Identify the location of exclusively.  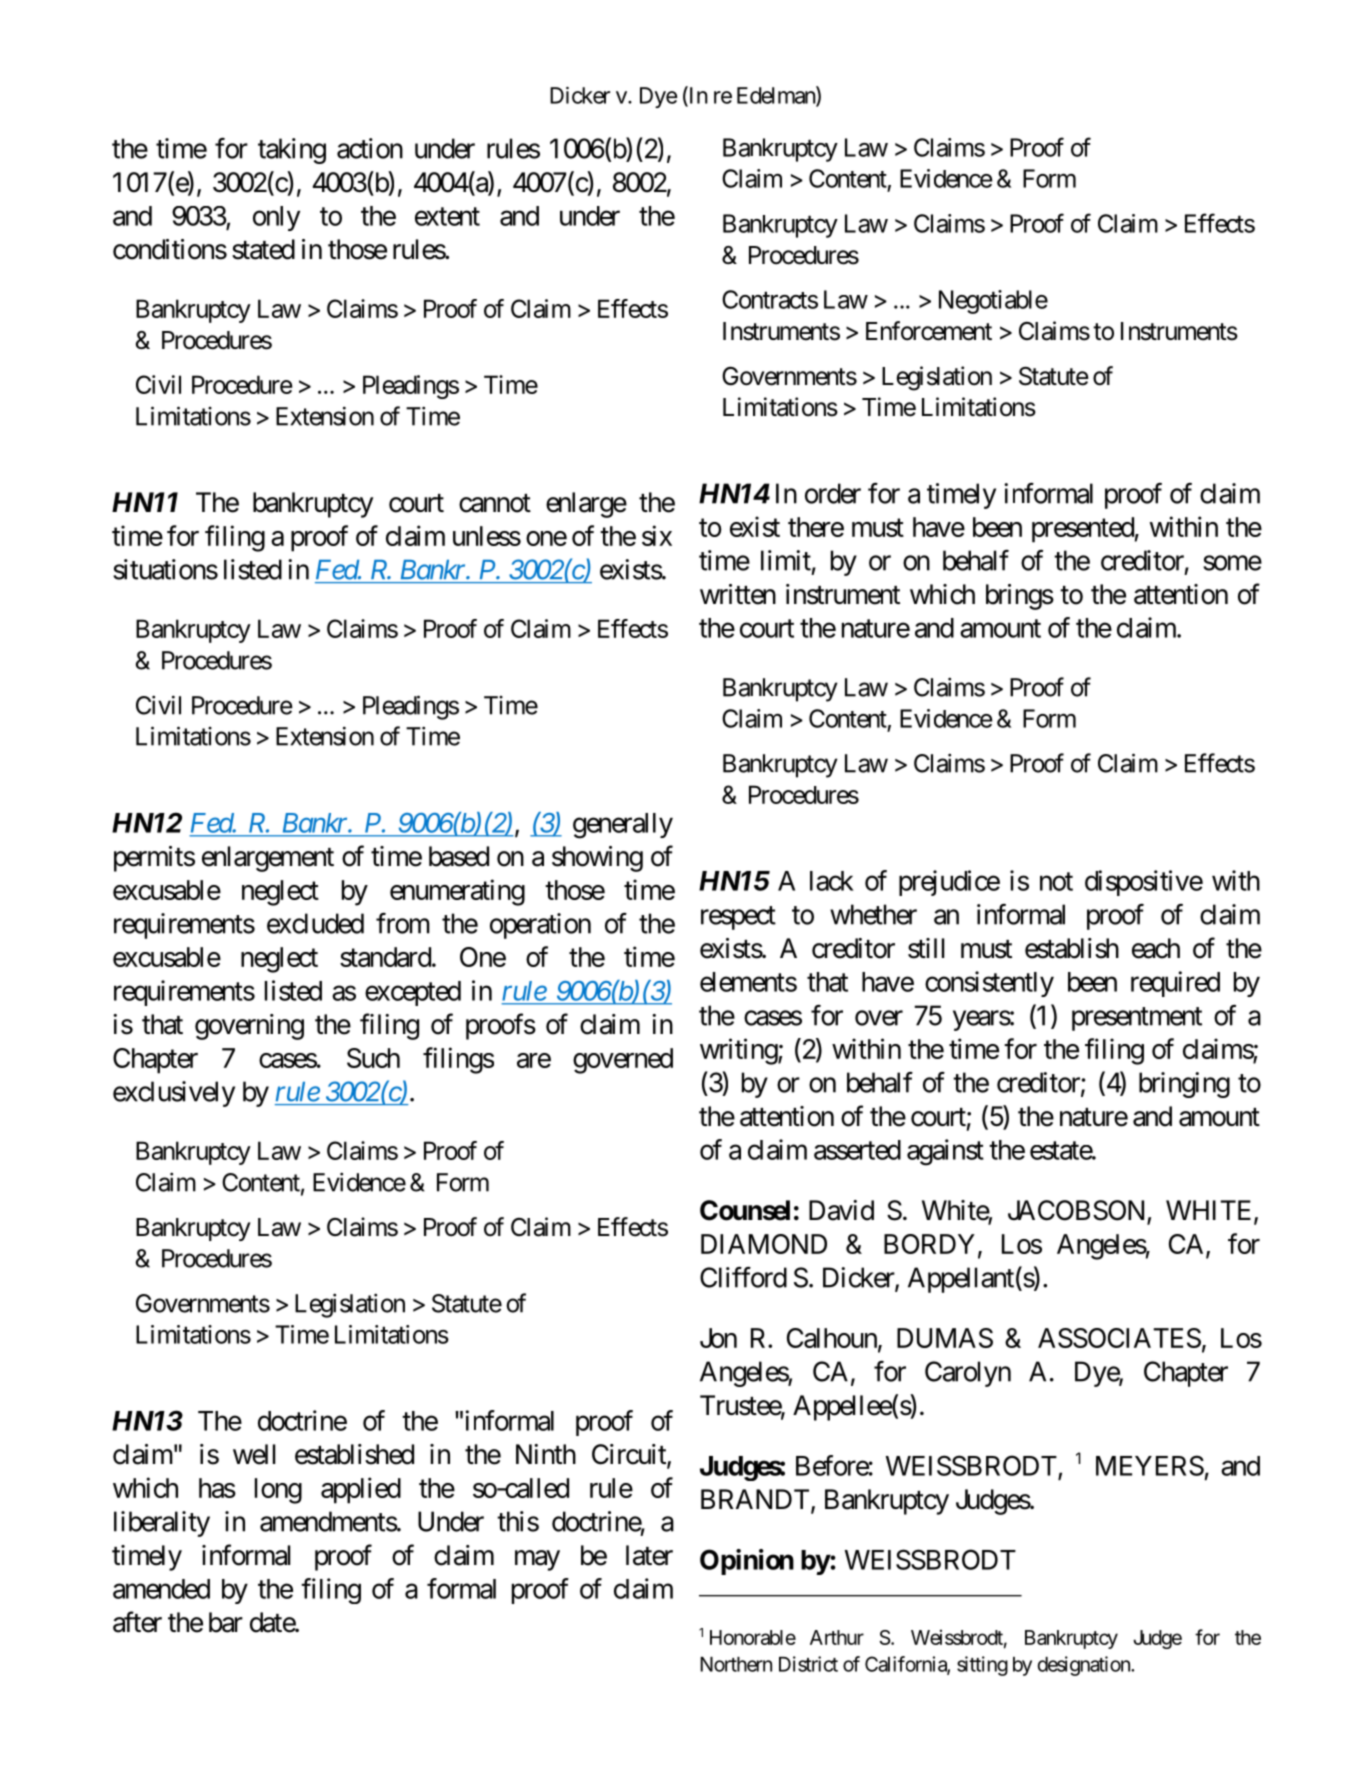
(174, 1094).
